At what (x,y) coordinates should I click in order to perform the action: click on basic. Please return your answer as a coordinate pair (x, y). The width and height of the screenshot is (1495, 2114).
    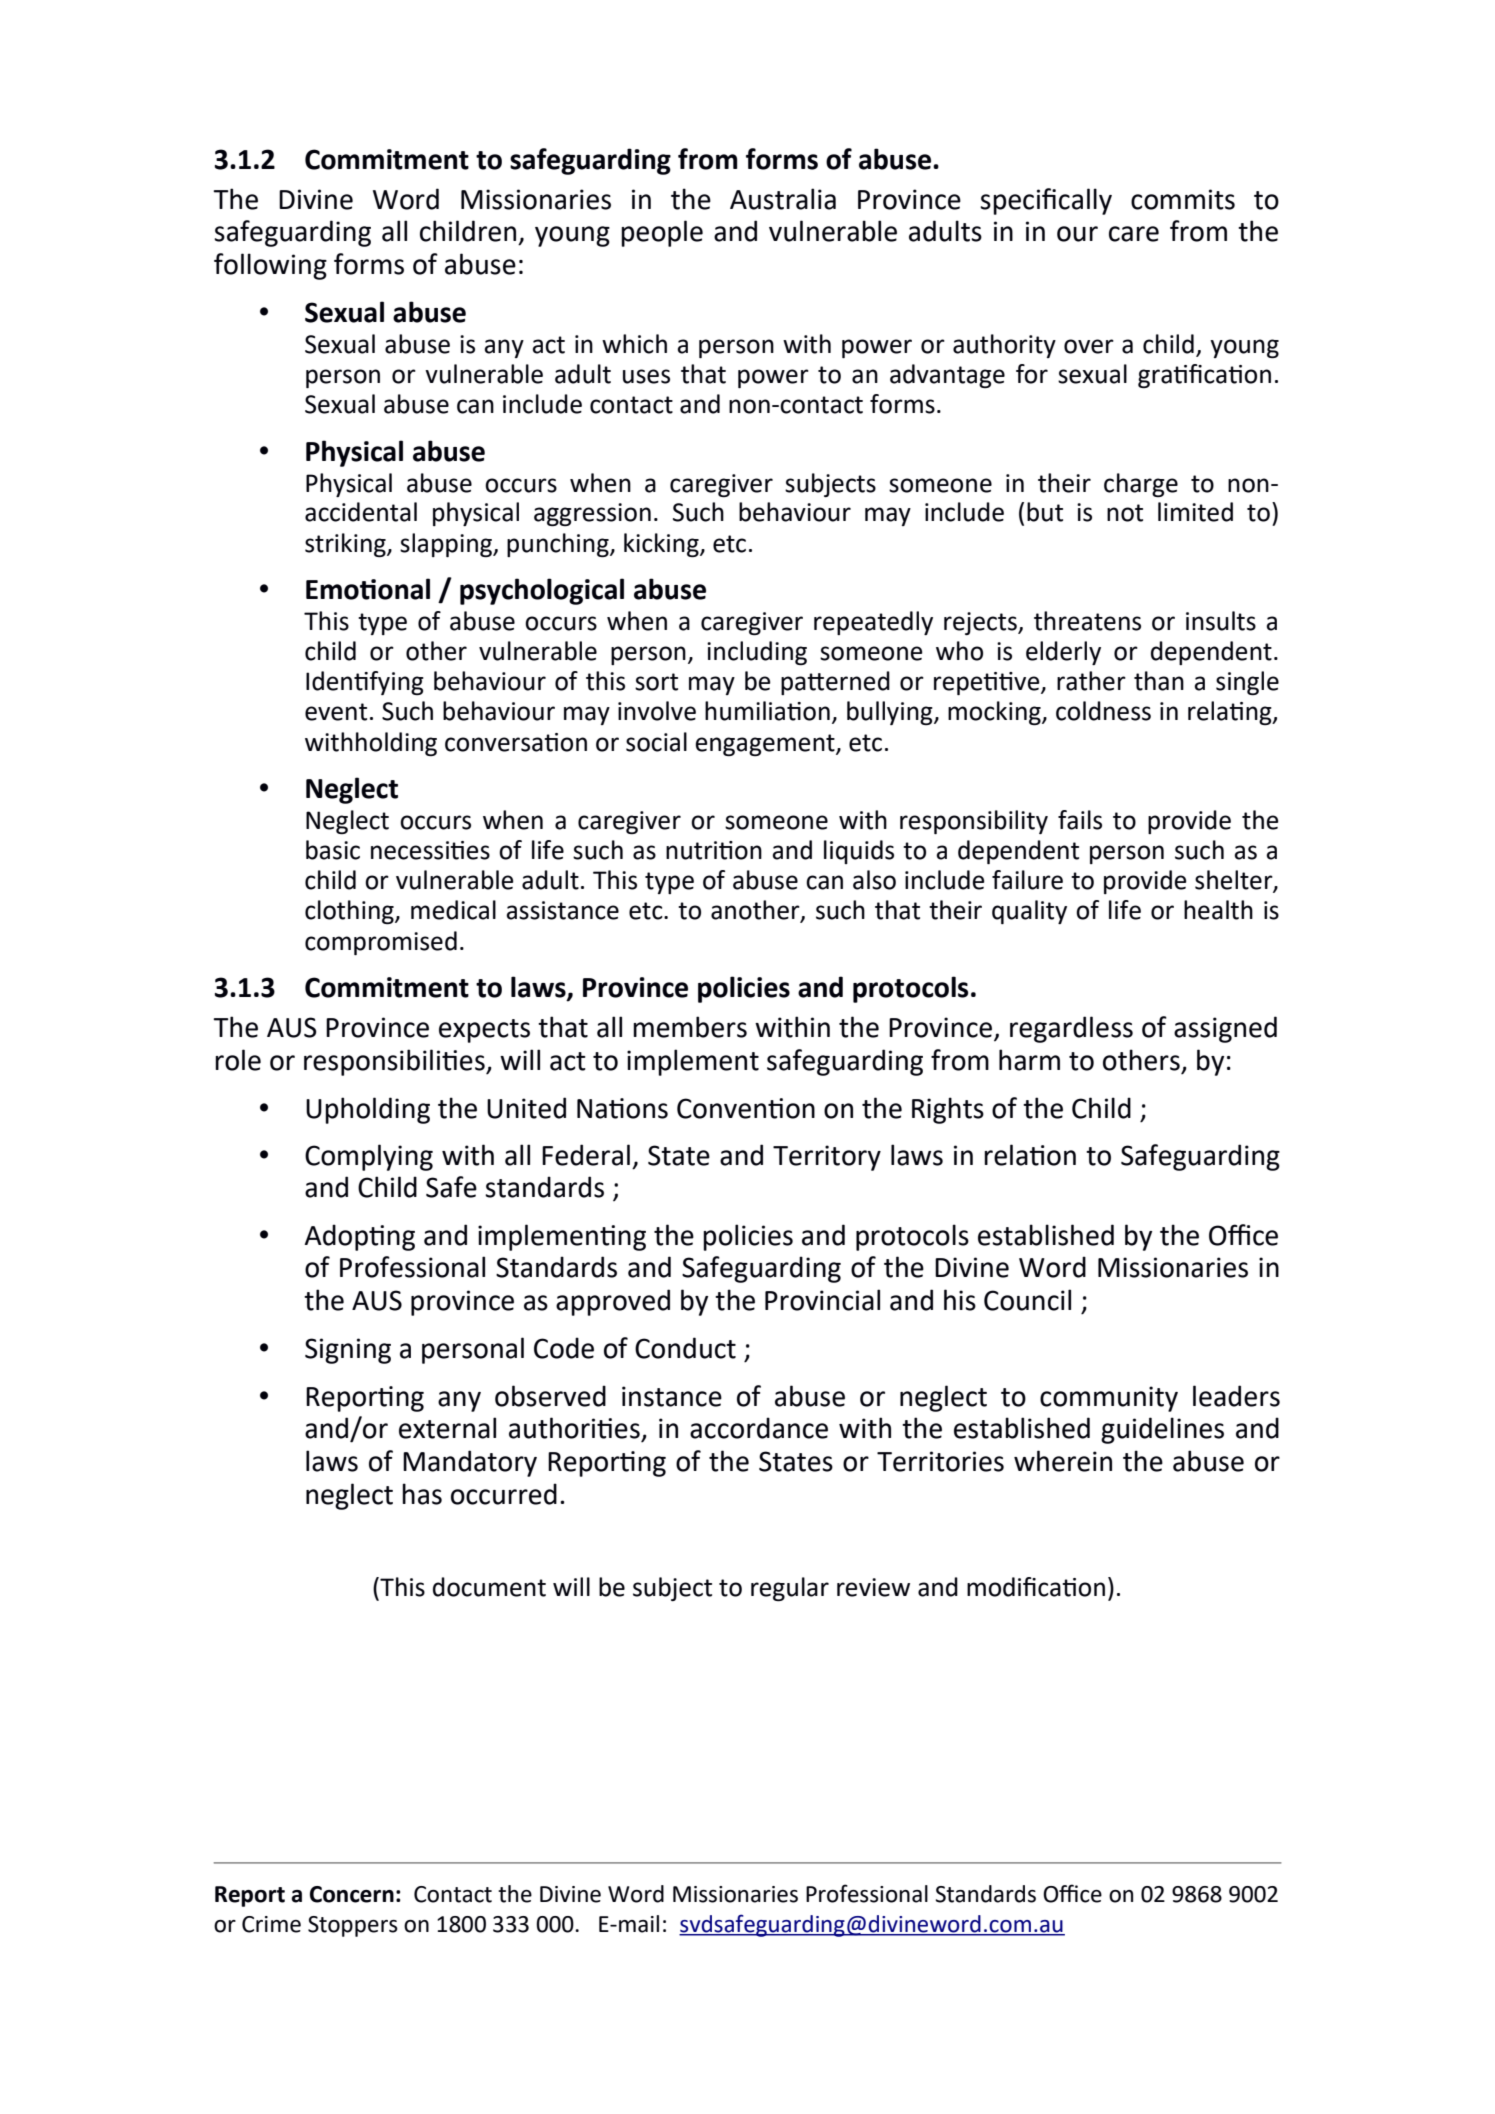
    Looking at the image, I should click on (333, 850).
